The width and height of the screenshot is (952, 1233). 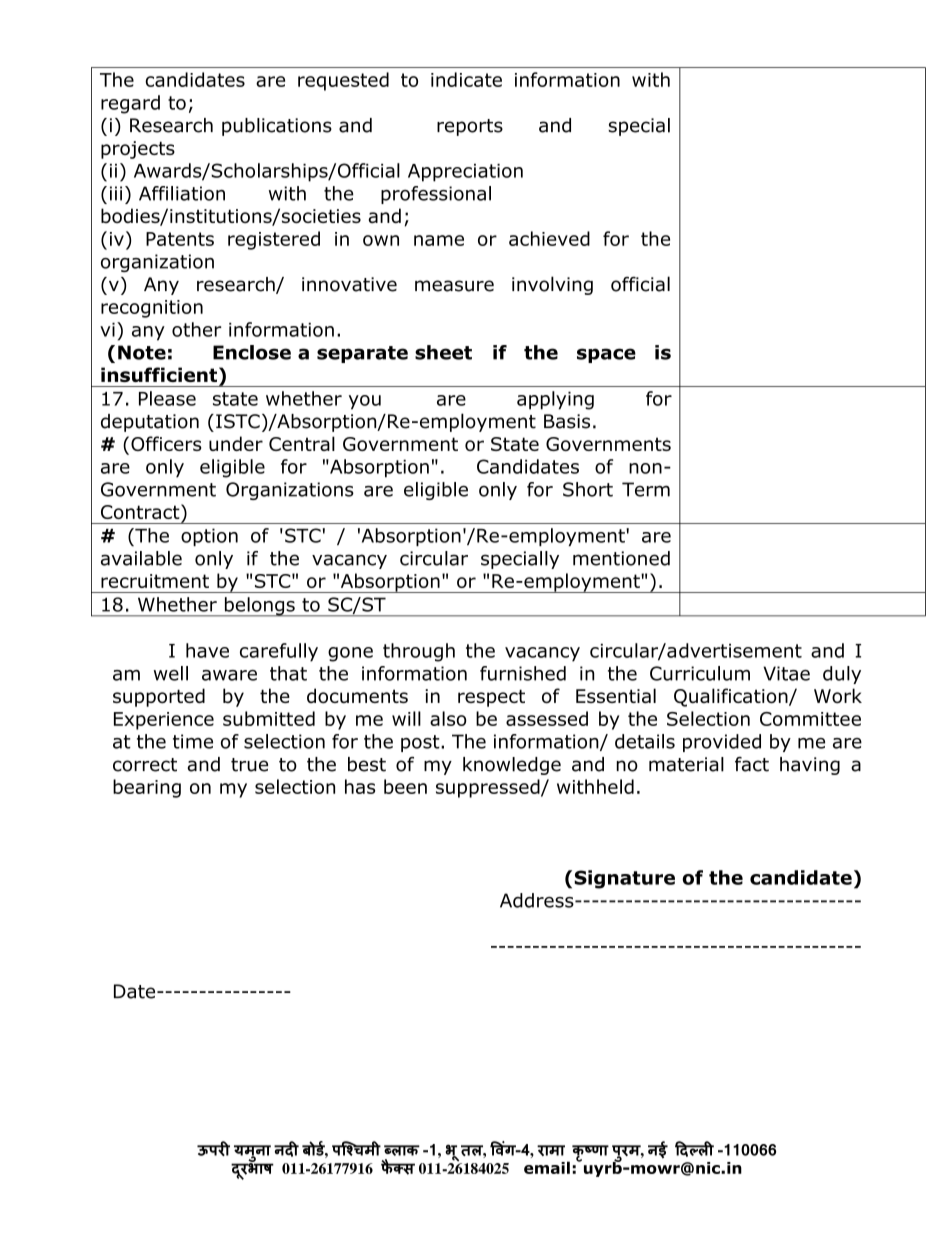 I want to click on email, so click(x=547, y=1167).
